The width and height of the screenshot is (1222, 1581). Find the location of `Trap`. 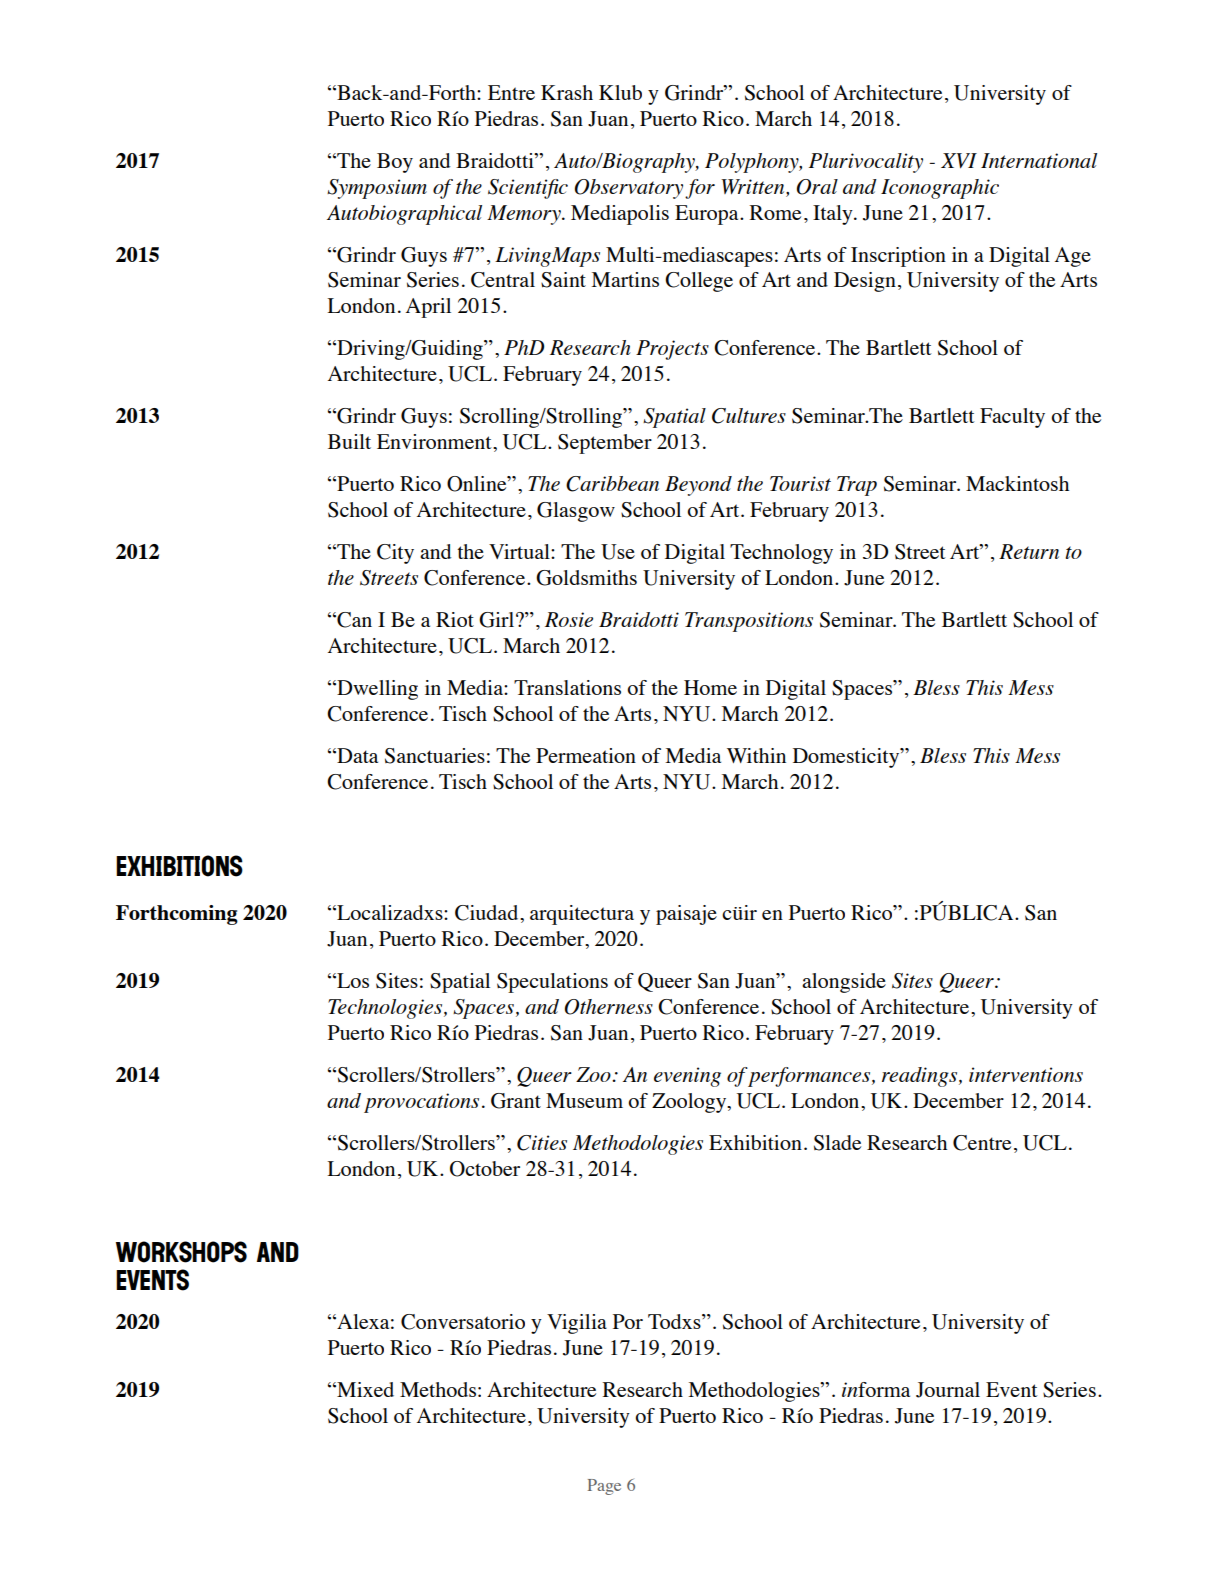

Trap is located at coordinates (857, 486).
